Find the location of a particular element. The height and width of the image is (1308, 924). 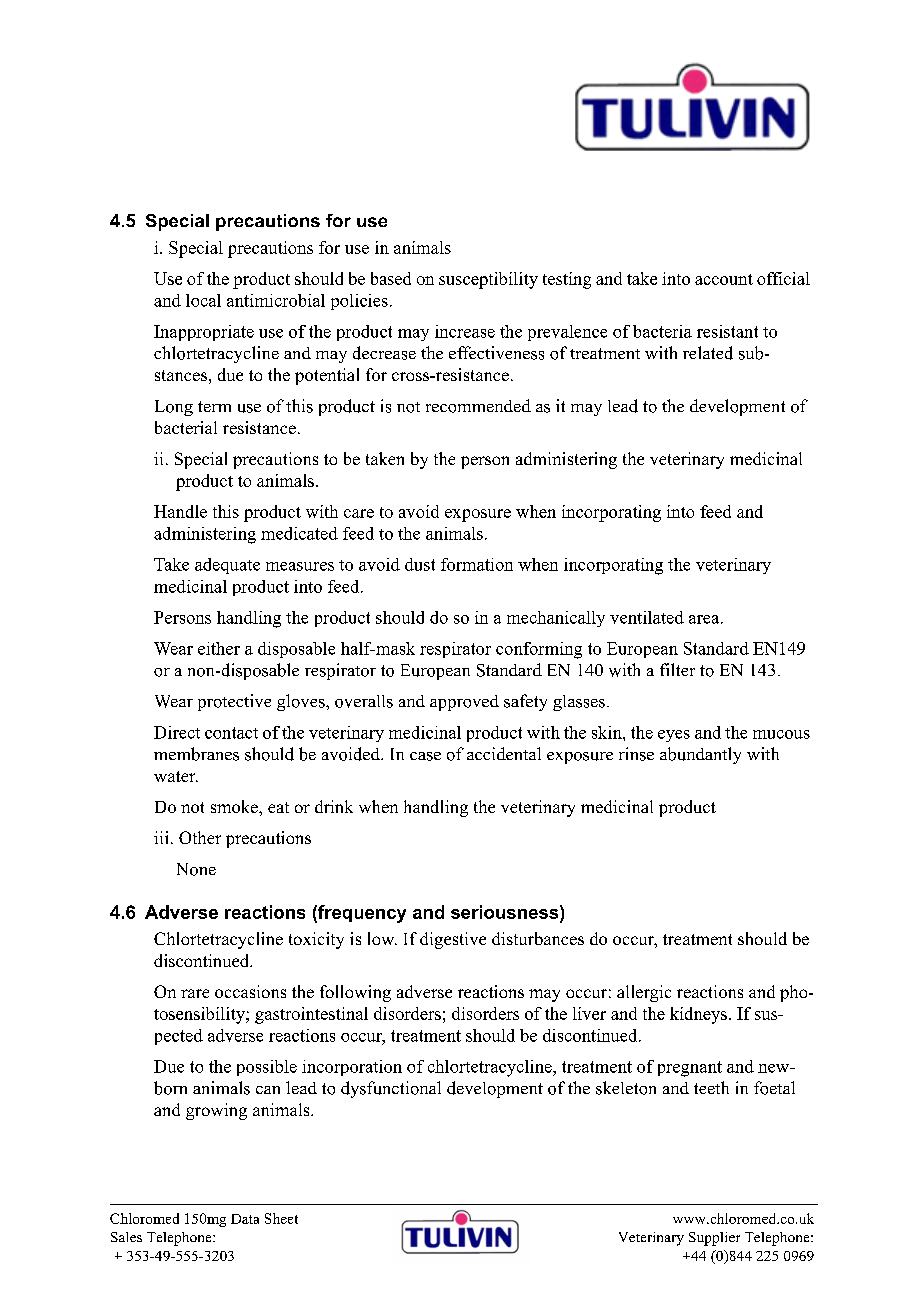

rare is located at coordinates (195, 993).
